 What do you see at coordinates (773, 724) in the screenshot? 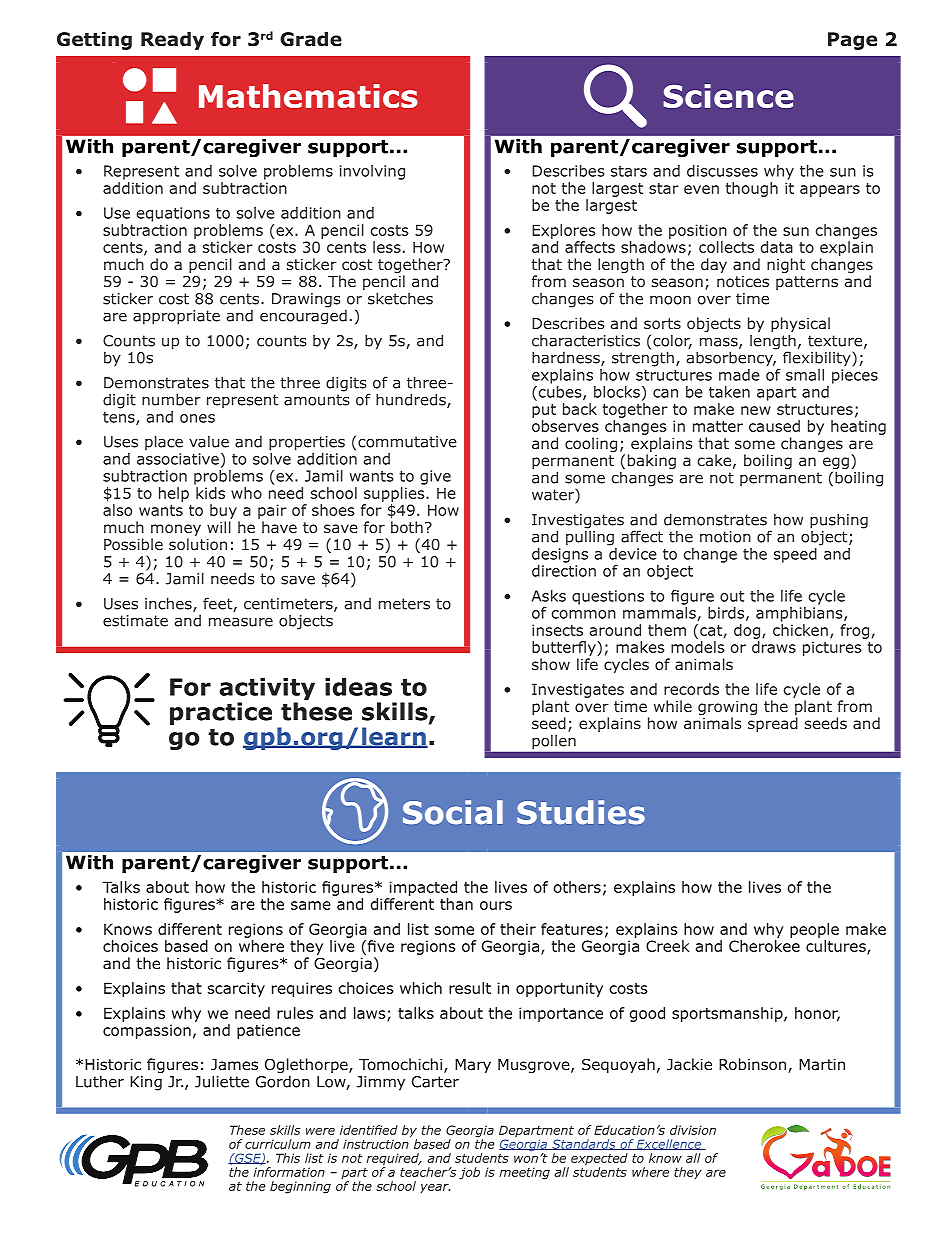
I see `spread` at bounding box center [773, 724].
